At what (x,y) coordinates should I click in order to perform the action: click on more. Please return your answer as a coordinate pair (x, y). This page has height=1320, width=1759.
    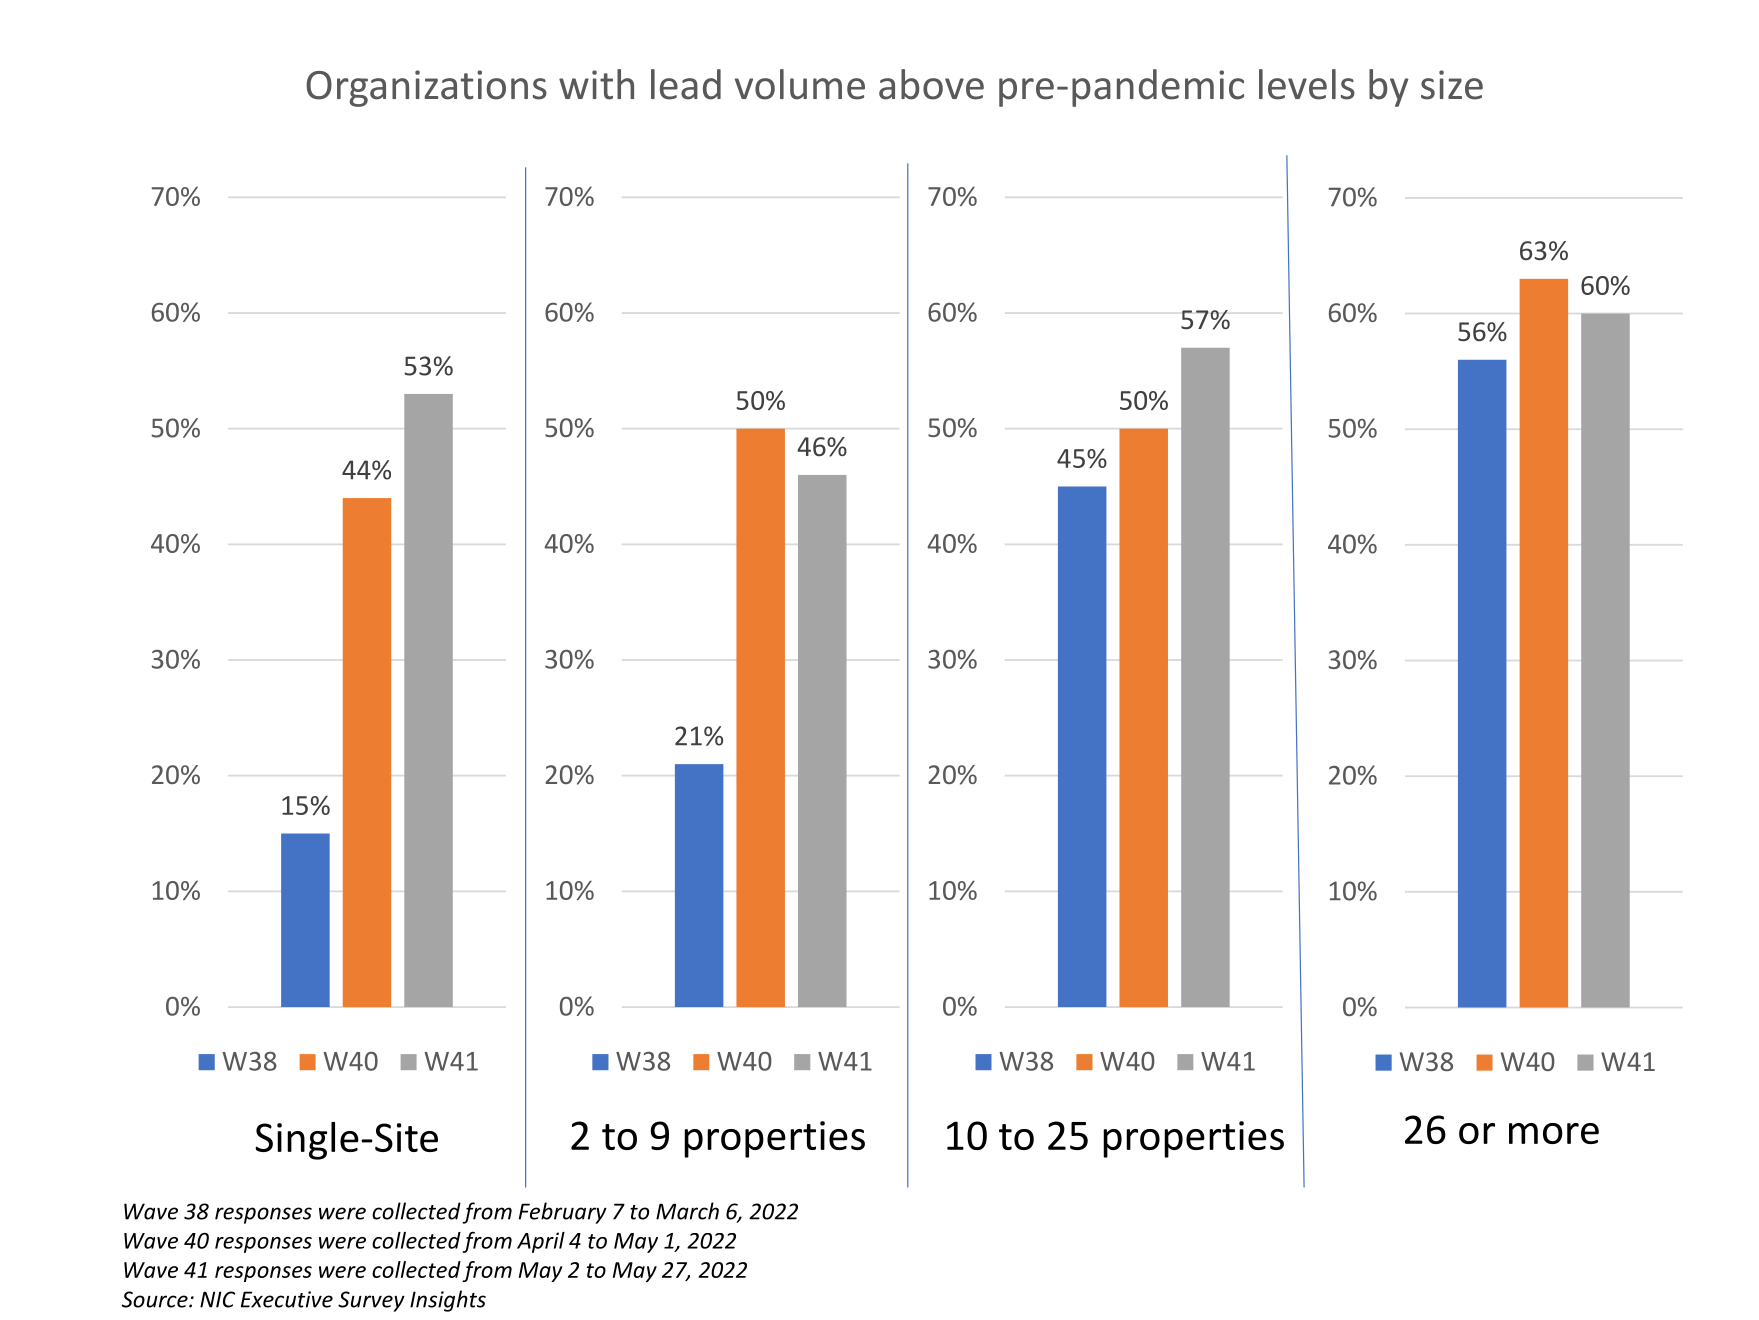
    Looking at the image, I should click on (1554, 1133).
